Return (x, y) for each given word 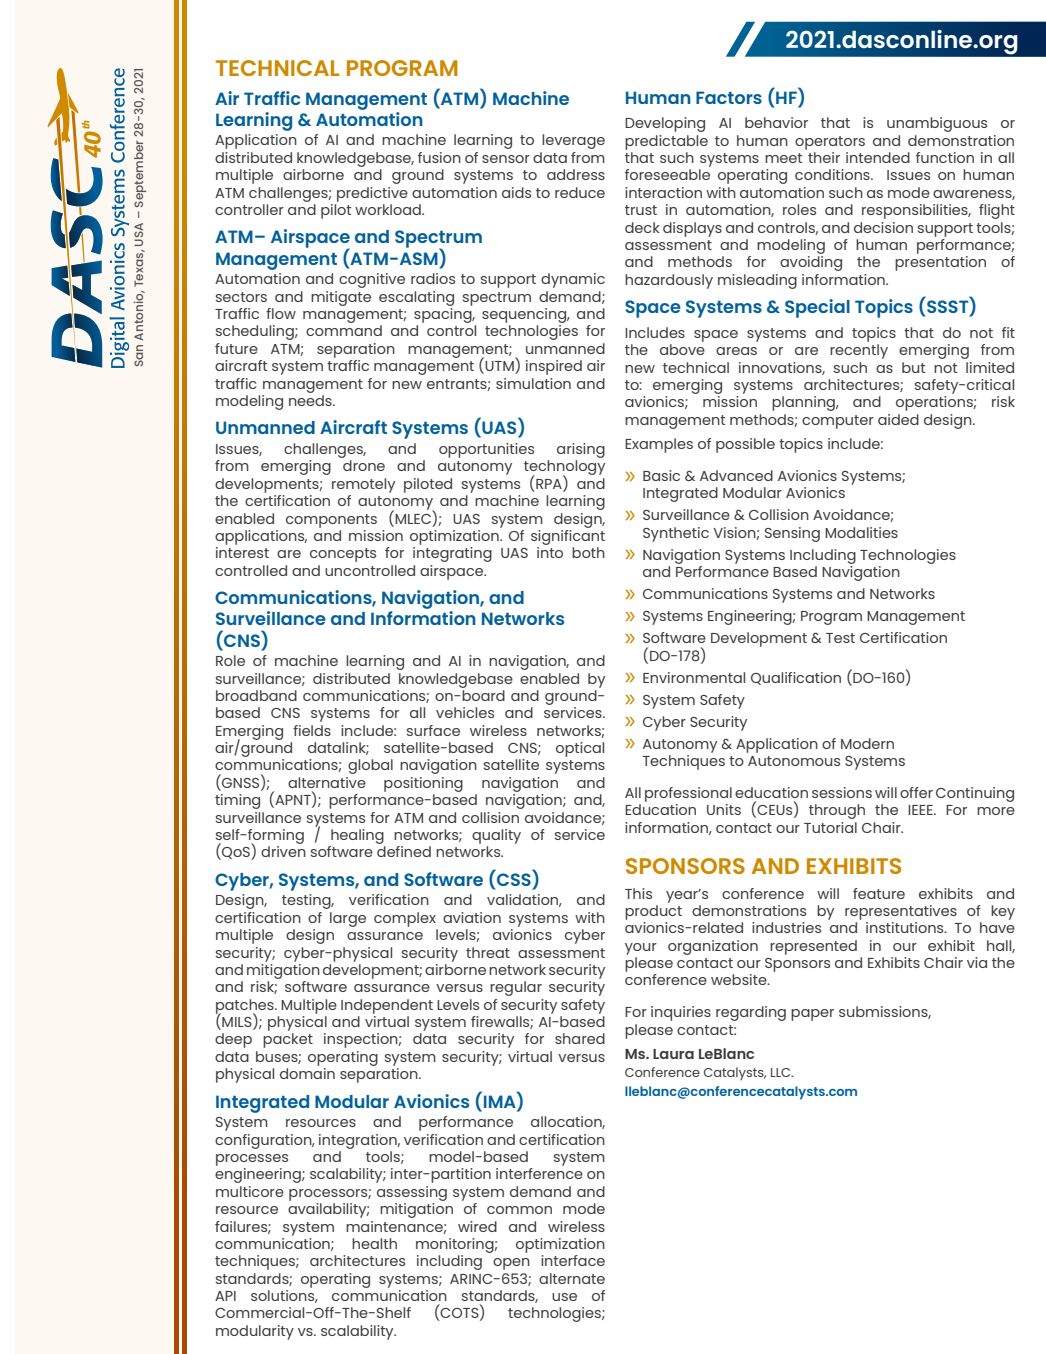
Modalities (861, 532)
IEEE (921, 810)
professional (688, 794)
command (344, 330)
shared (580, 1038)
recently (859, 351)
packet (288, 1040)
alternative (327, 782)
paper (812, 1015)
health (374, 1243)
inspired (554, 367)
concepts (343, 555)
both (588, 552)
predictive (372, 194)
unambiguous (937, 124)
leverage (573, 141)
